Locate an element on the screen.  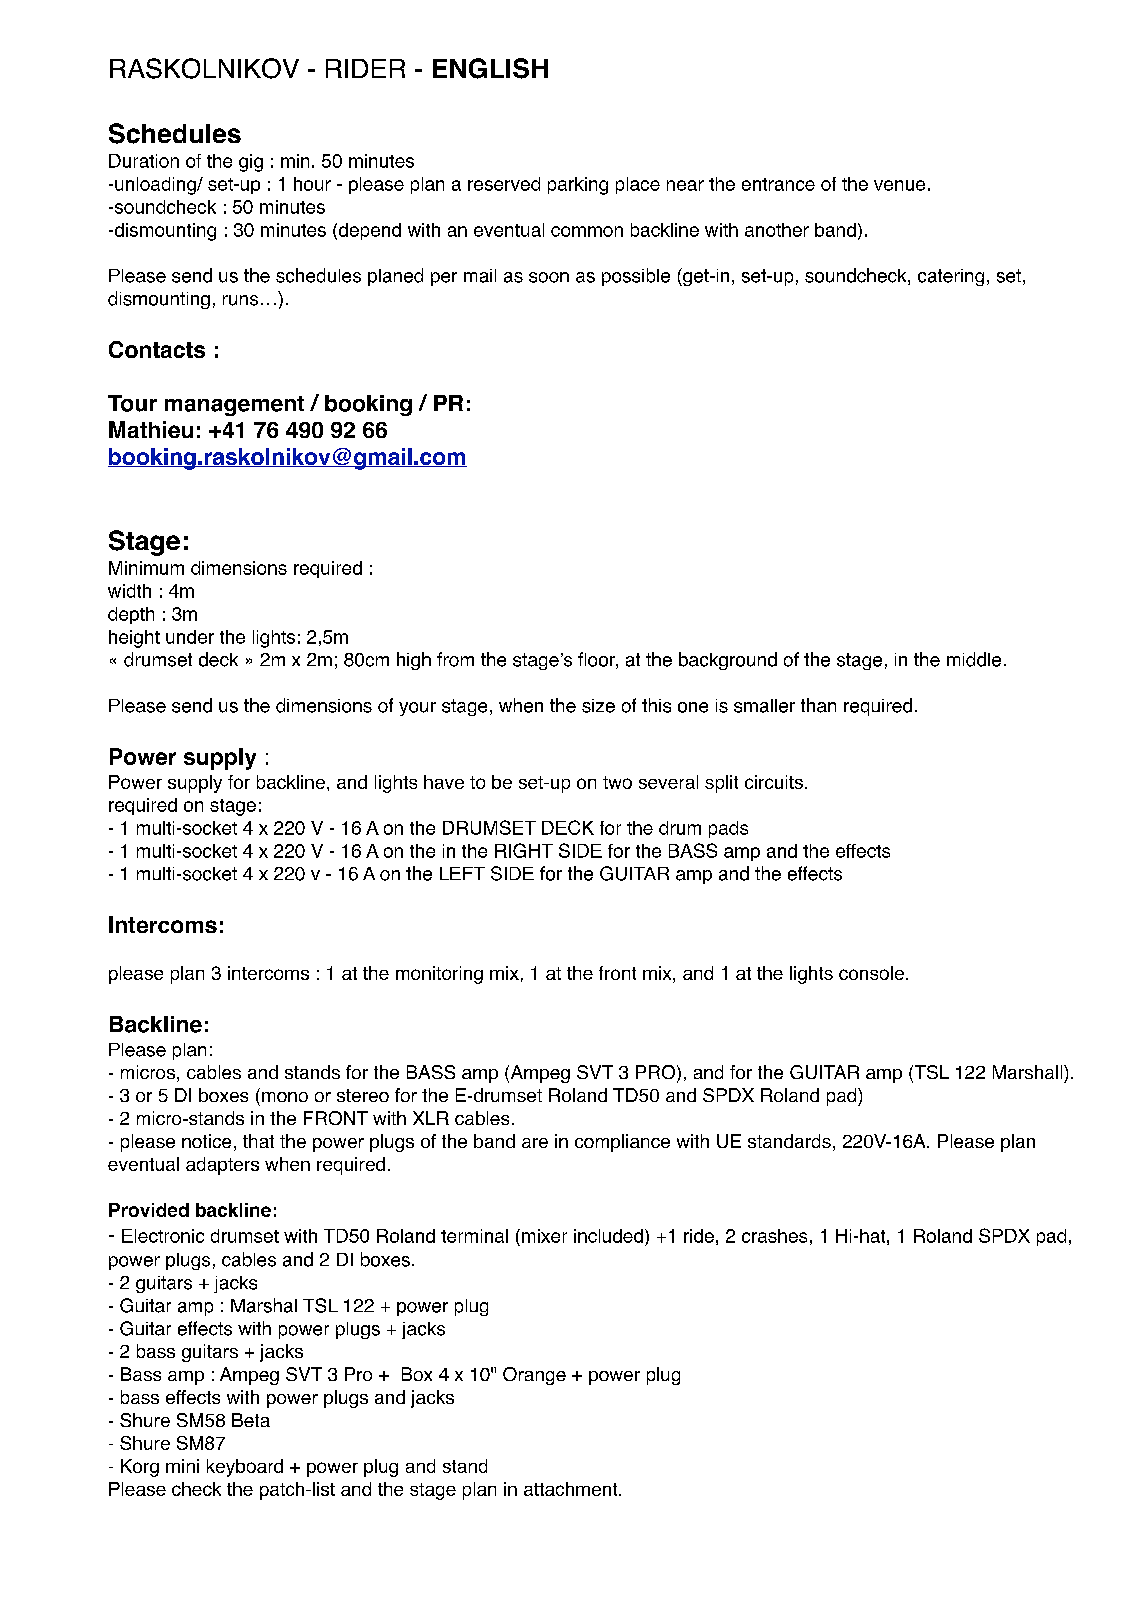
are is located at coordinates (535, 1143).
